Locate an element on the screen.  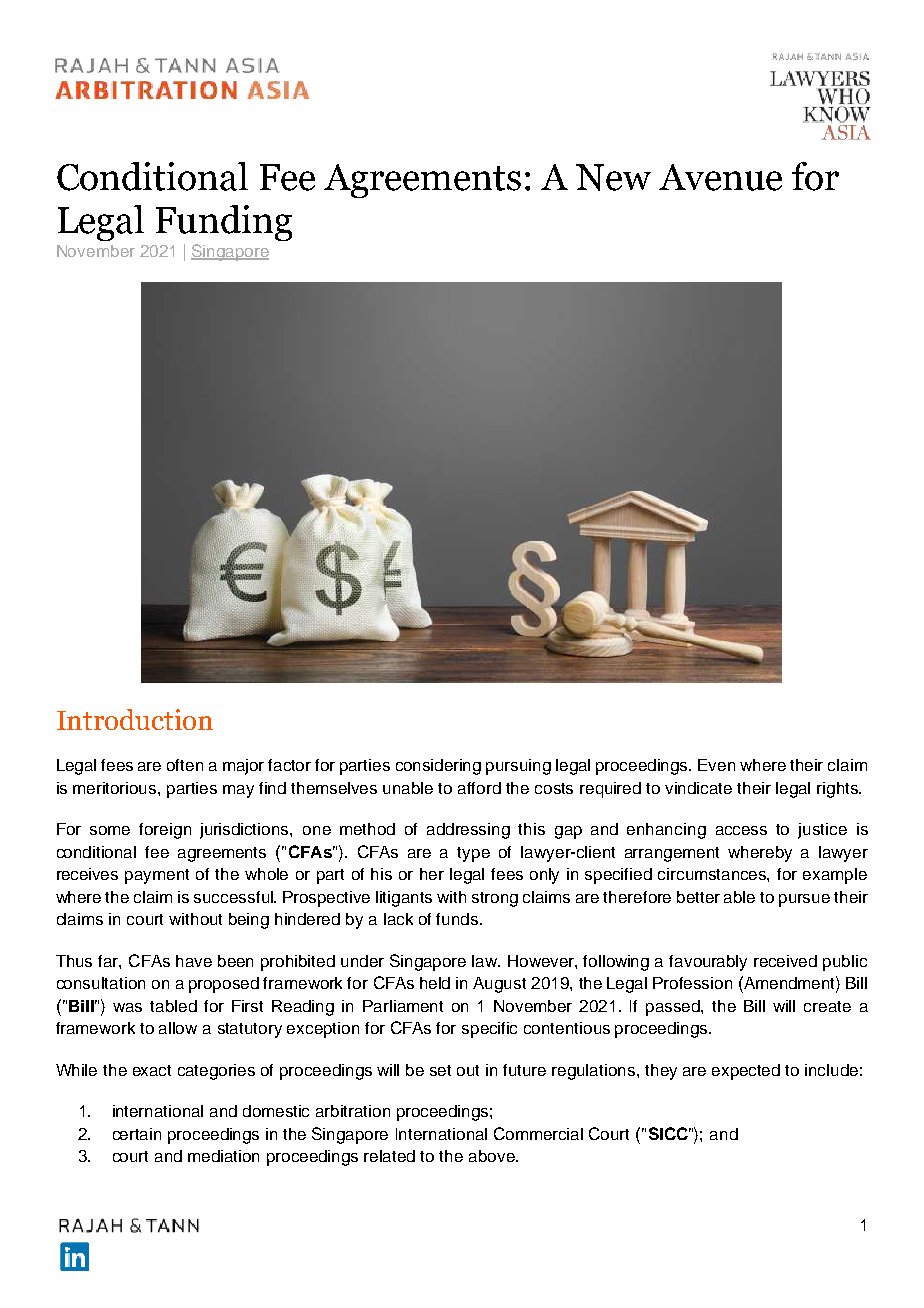
New is located at coordinates (613, 177).
